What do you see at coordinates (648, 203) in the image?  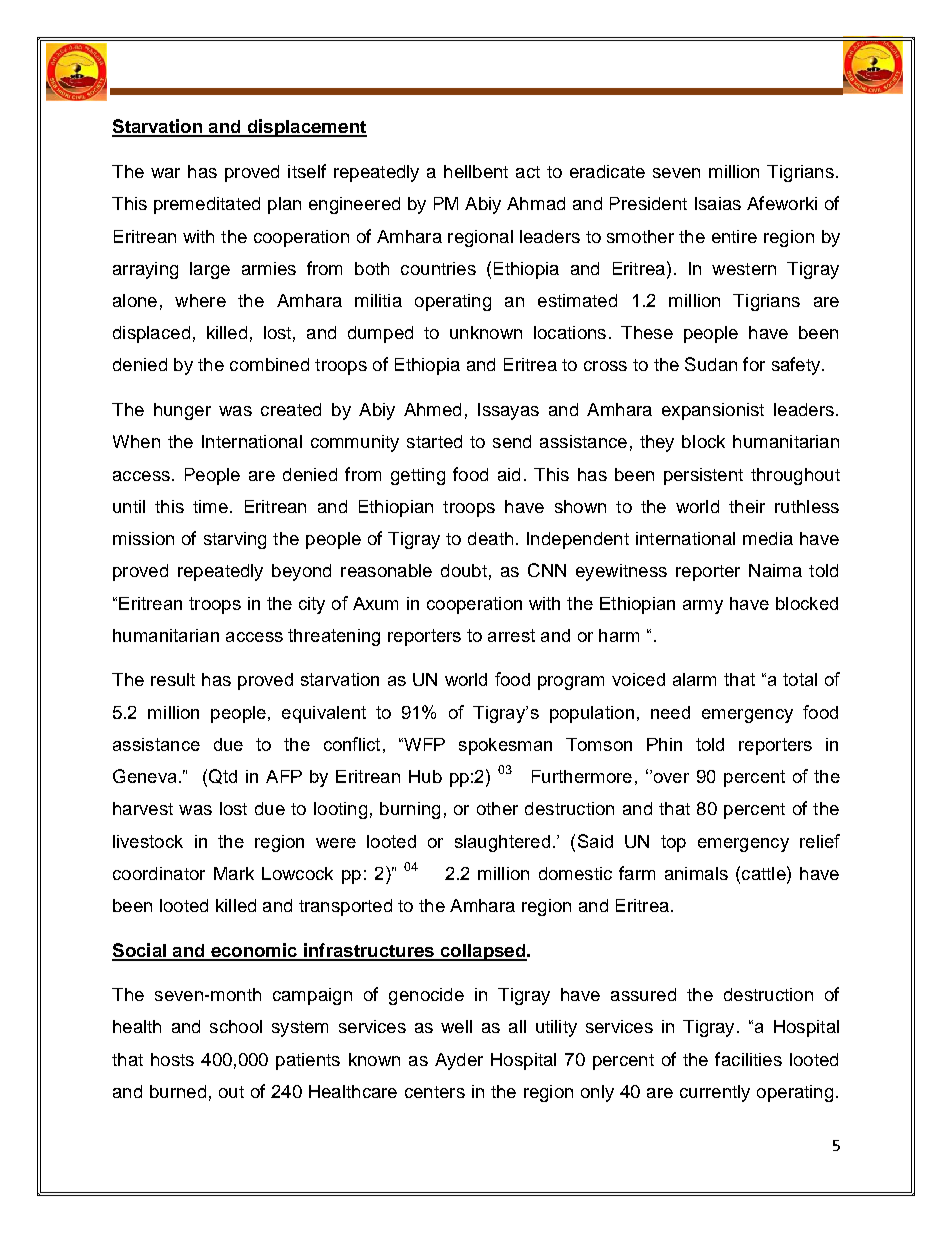 I see `President` at bounding box center [648, 203].
